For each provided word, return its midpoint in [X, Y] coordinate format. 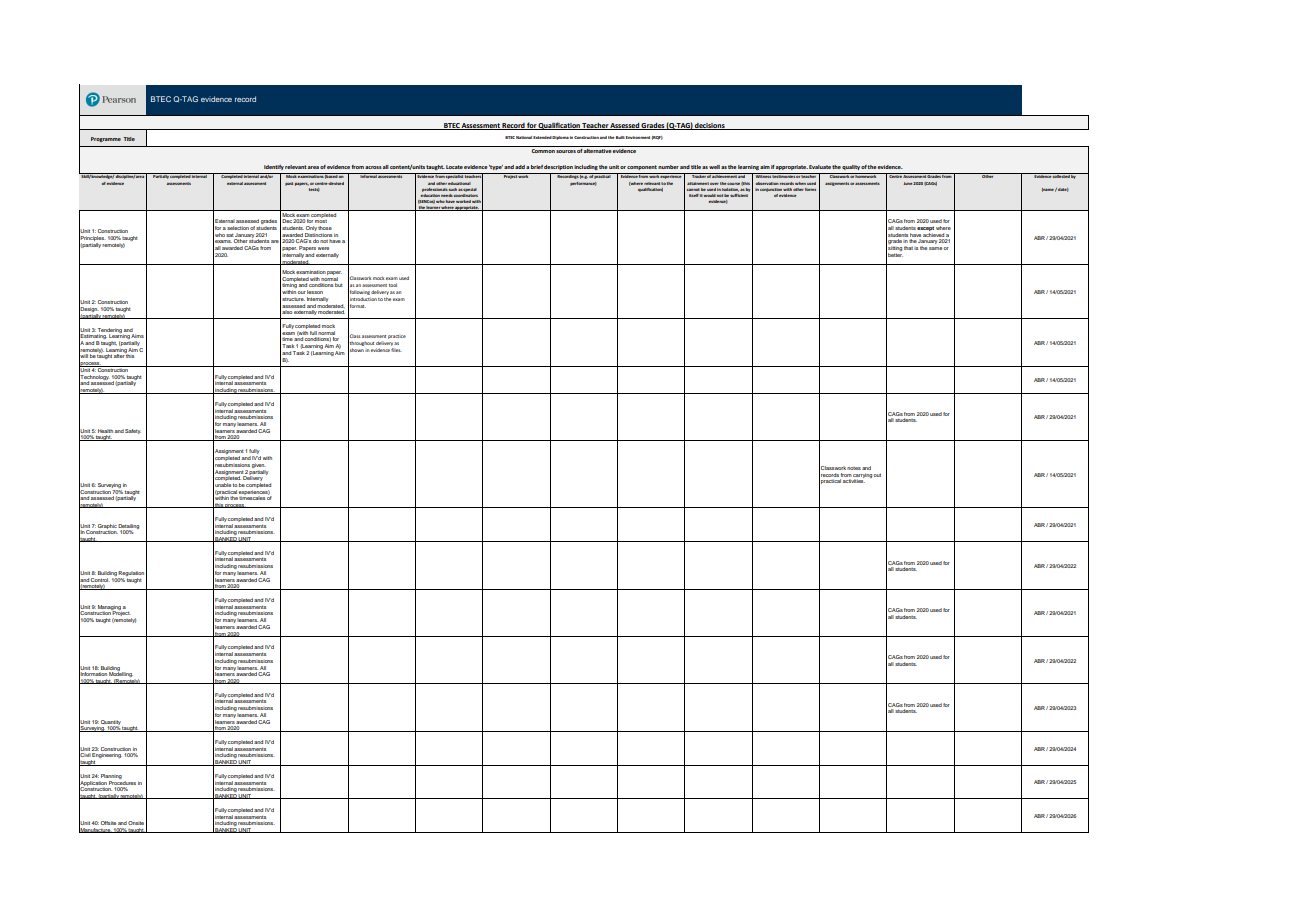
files [396, 350]
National [524, 137]
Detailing [128, 527]
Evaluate [820, 167]
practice [397, 337]
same [936, 248]
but [339, 285]
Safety [133, 431]
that [908, 248]
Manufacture [96, 829]
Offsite [108, 823]
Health [105, 431]
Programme [106, 139]
